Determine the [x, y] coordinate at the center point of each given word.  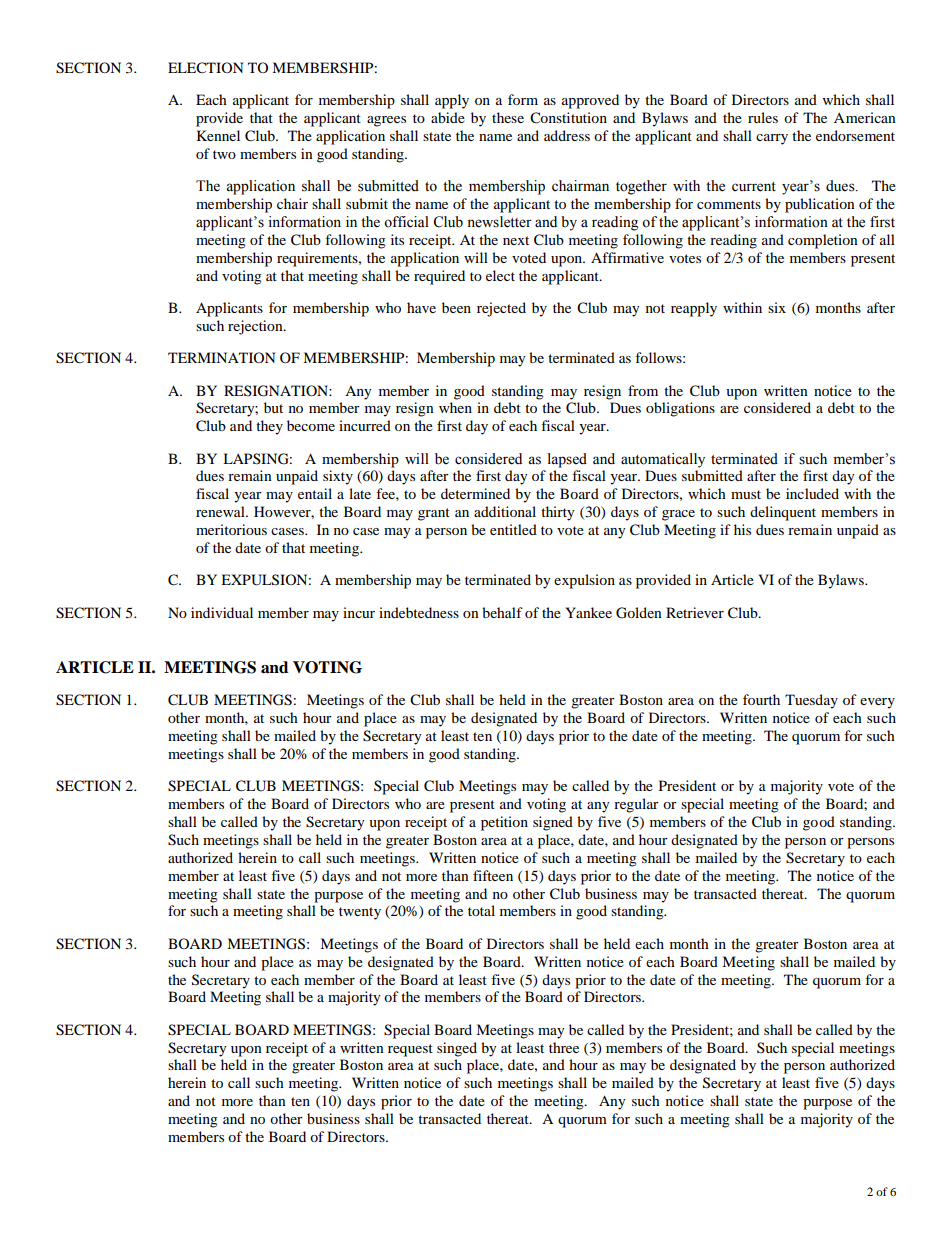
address [567, 135]
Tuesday [811, 701]
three [564, 1047]
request [410, 1050]
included [812, 493]
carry [772, 139]
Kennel [218, 135]
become [311, 425]
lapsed [567, 460]
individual [222, 612]
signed [553, 823]
